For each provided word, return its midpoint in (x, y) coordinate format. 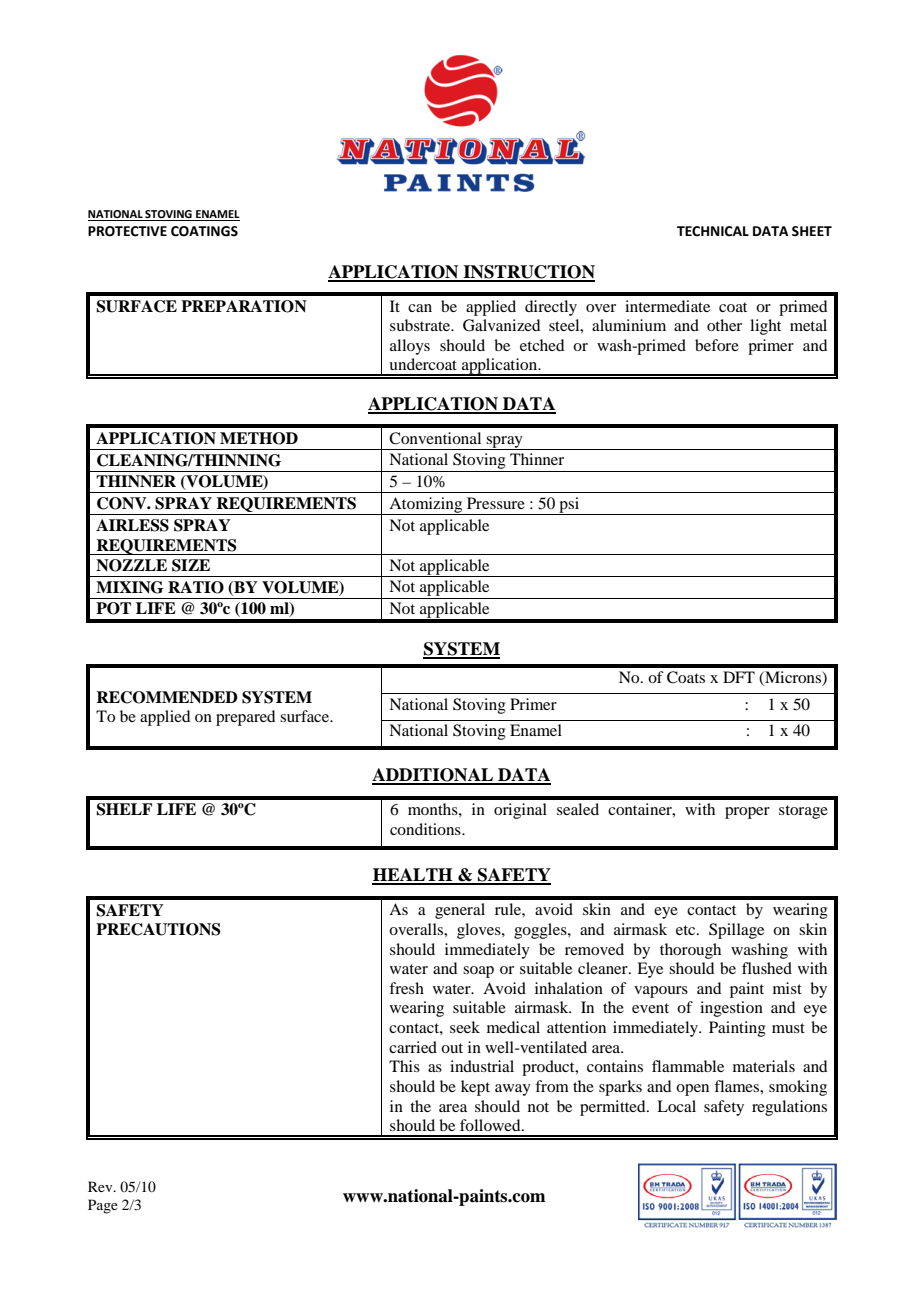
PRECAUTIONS (158, 929)
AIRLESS (132, 525)
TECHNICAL (713, 231)
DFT (739, 677)
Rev (101, 1186)
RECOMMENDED (167, 697)
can (420, 308)
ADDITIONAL (433, 776)
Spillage (736, 931)
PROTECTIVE (127, 231)
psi (569, 506)
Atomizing (426, 506)
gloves (480, 931)
